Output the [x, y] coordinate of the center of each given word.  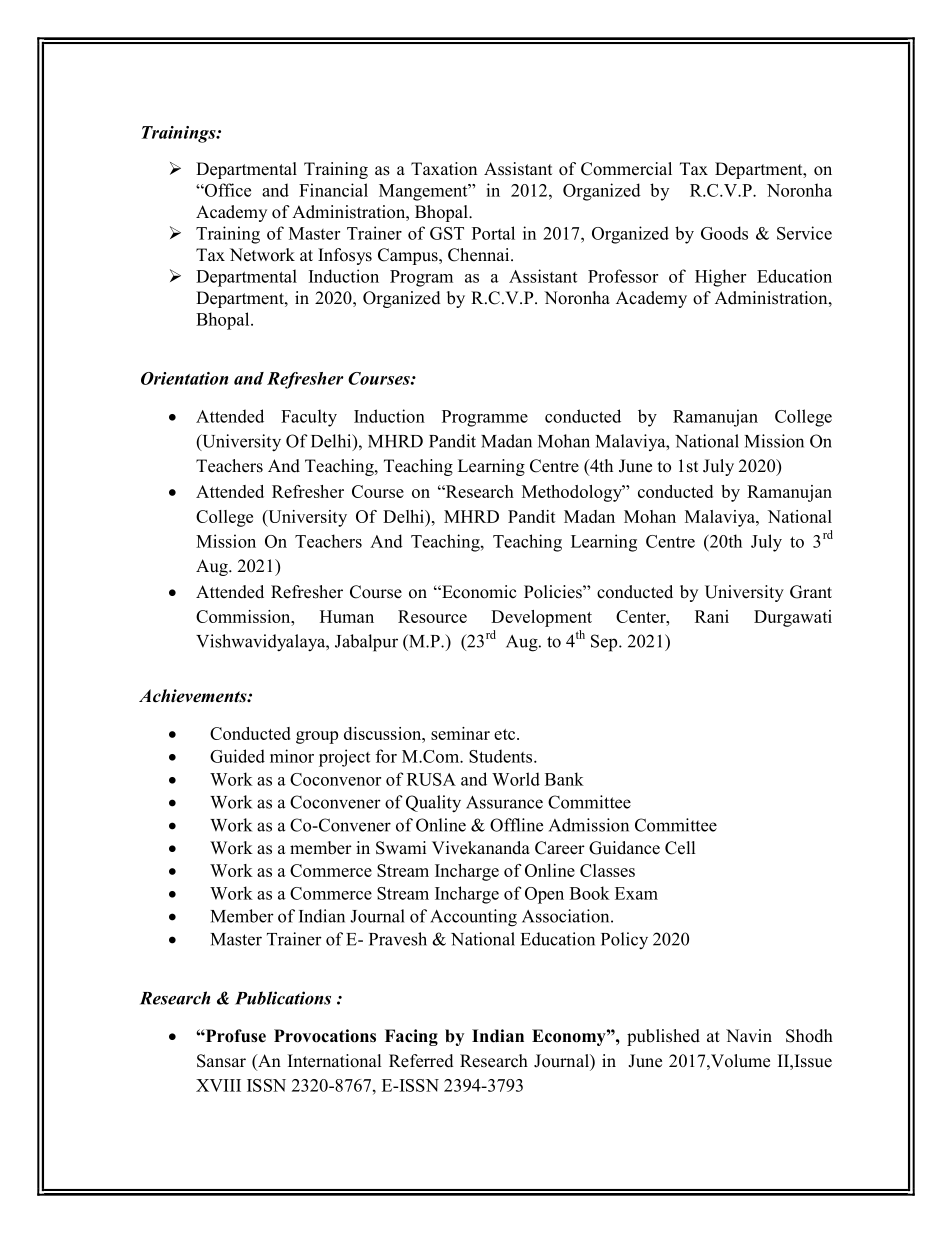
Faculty [309, 418]
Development [541, 618]
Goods [724, 233]
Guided [237, 756]
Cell [680, 848]
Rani [712, 616]
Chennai [480, 255]
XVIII [218, 1085]
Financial [333, 190]
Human [347, 616]
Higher [720, 278]
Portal [493, 233]
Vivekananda [481, 848]
